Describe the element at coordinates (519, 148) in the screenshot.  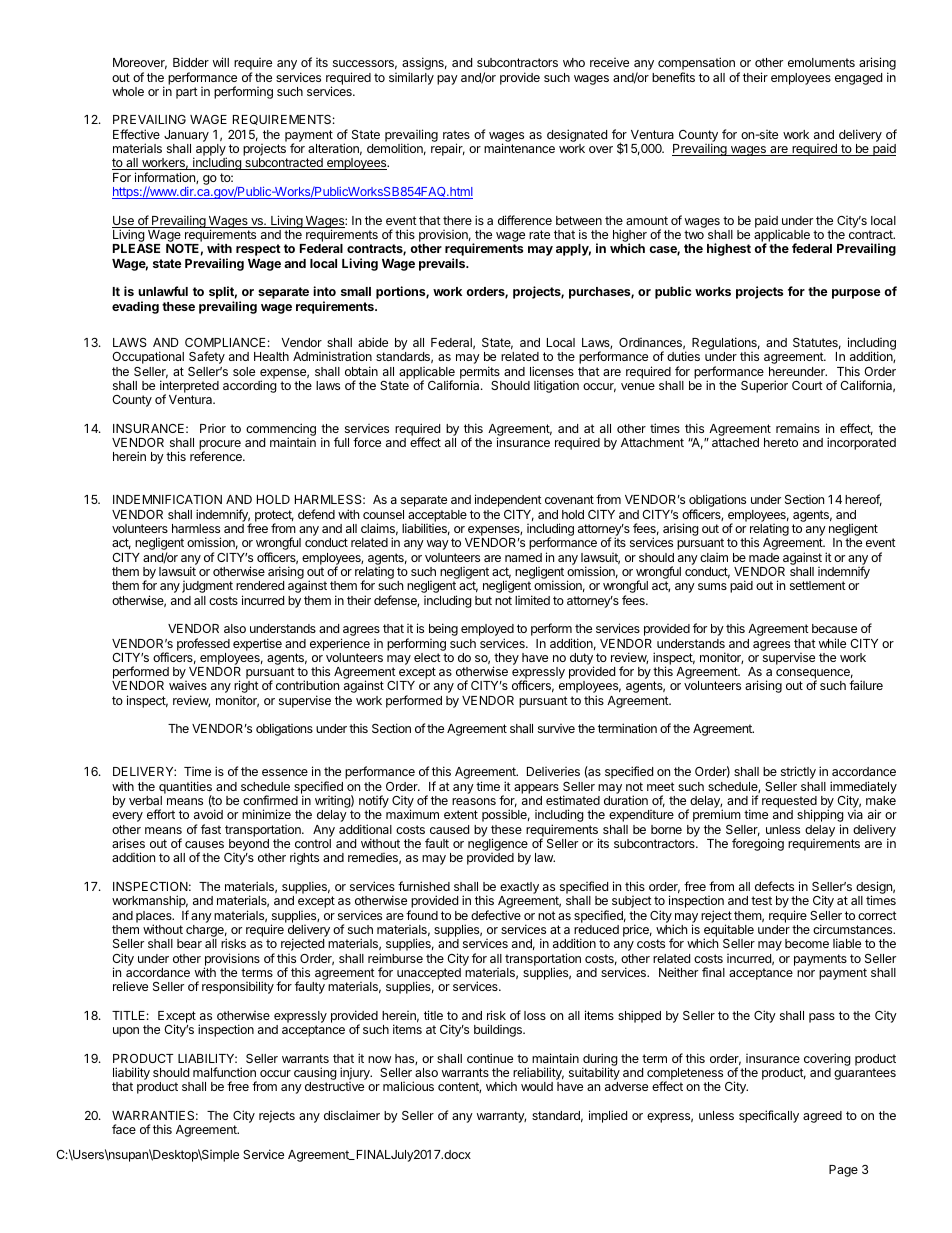
I see `maintenance` at that location.
